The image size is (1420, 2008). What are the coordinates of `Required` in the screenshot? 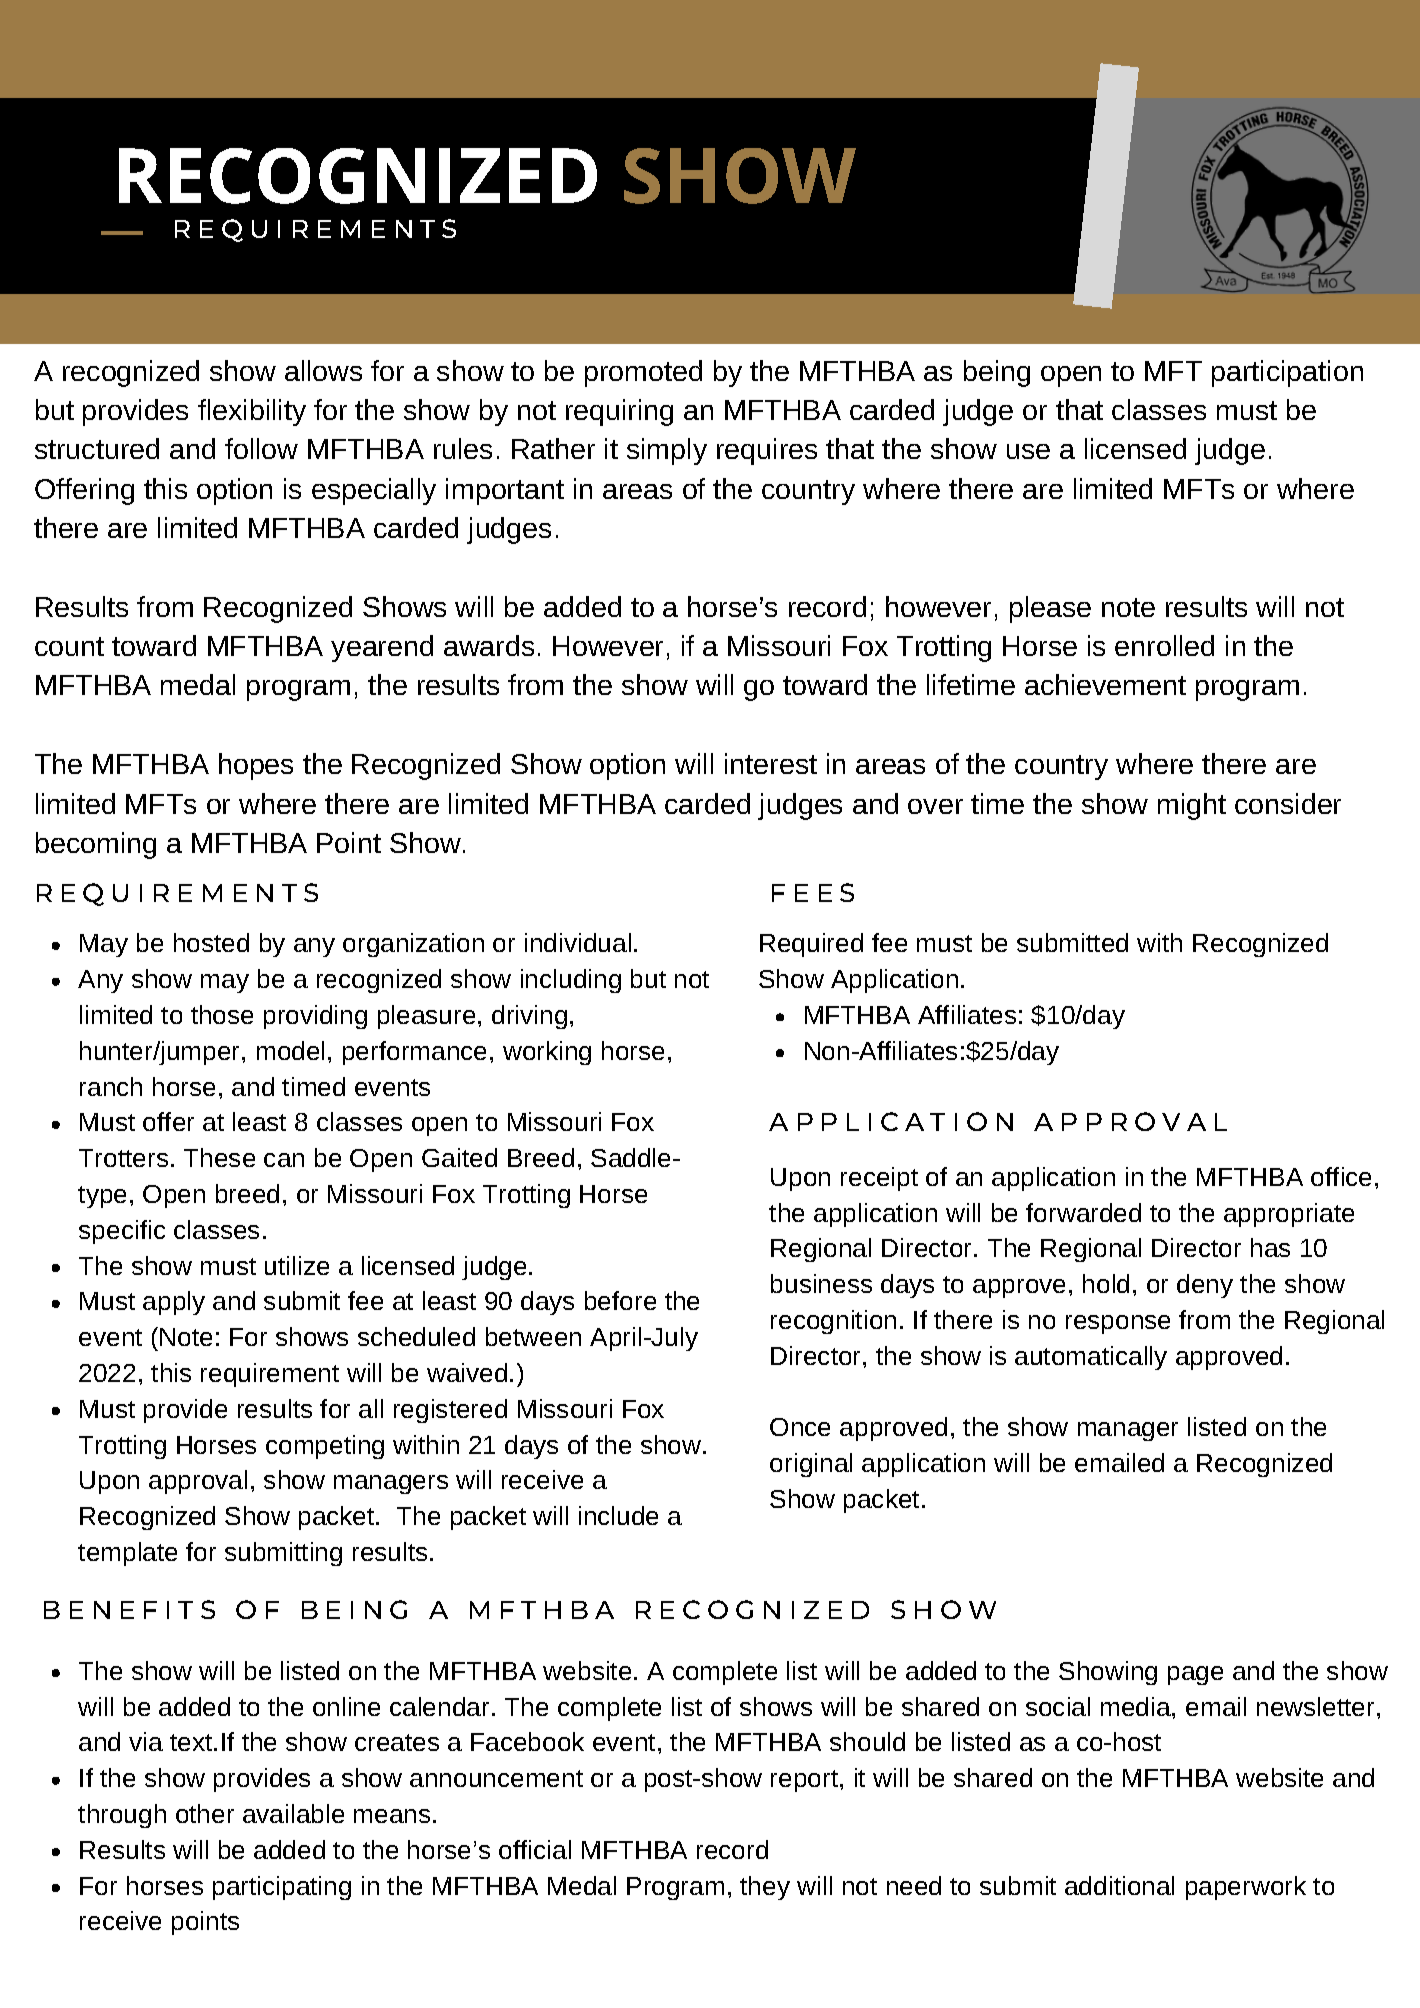 It's located at (811, 945).
